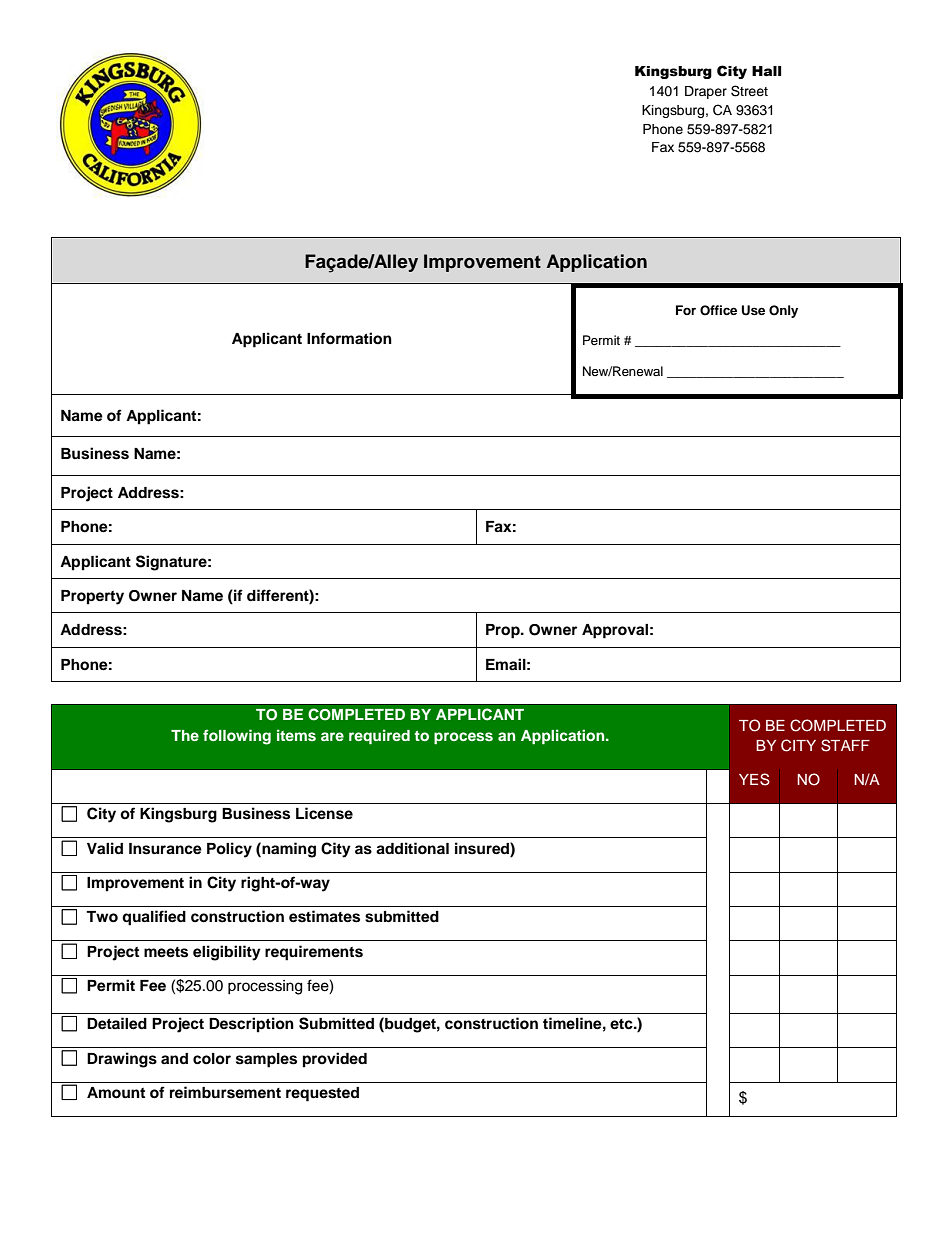  Describe the element at coordinates (753, 310) in the document. I see `Use` at that location.
